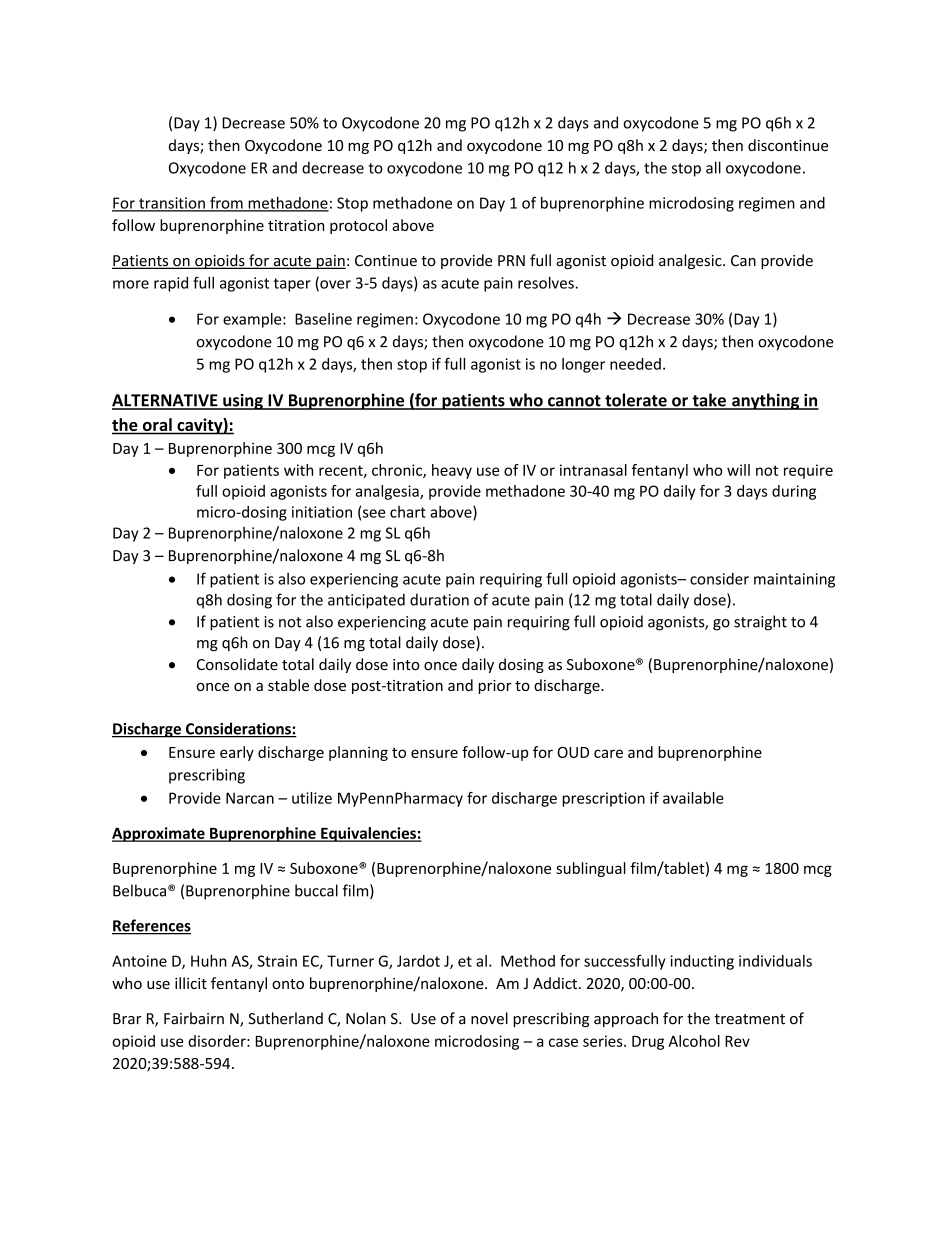 This image has height=1233, width=952. I want to click on straight, so click(760, 623).
